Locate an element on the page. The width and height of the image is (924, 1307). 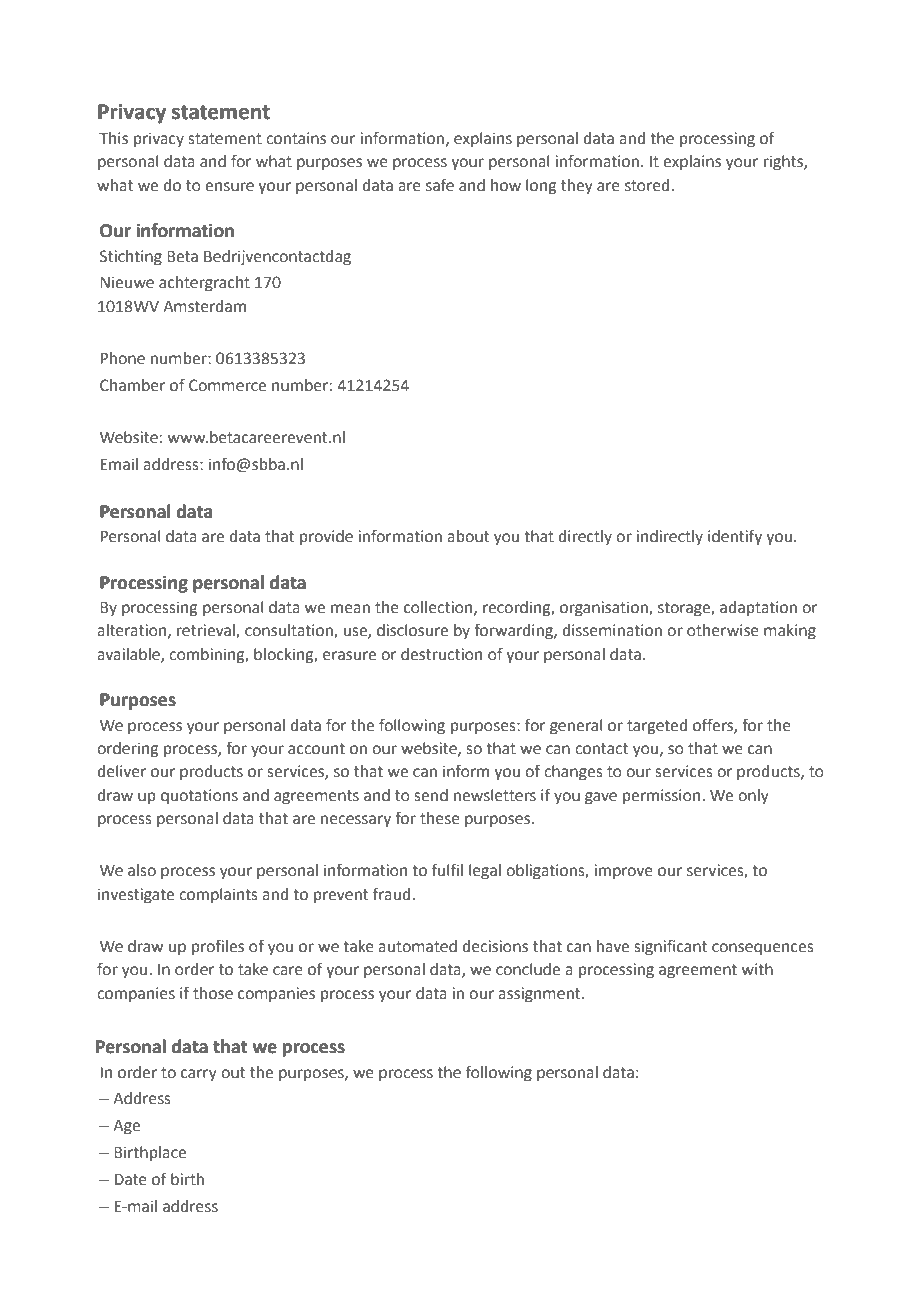
quotations is located at coordinates (199, 797).
